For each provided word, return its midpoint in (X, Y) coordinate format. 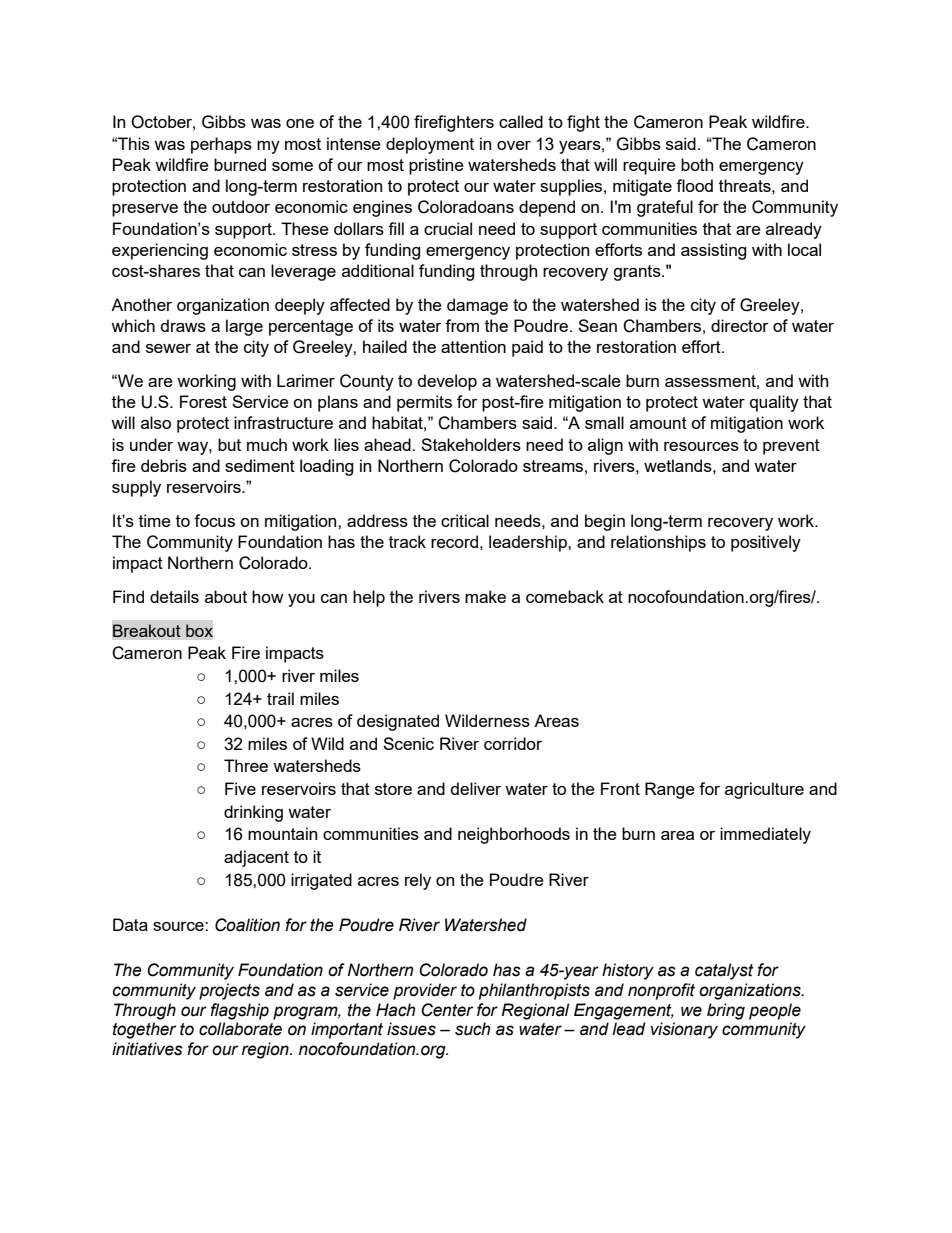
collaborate (240, 1029)
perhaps (221, 145)
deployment (430, 145)
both (697, 164)
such (472, 1029)
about (226, 596)
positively (766, 543)
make (485, 596)
